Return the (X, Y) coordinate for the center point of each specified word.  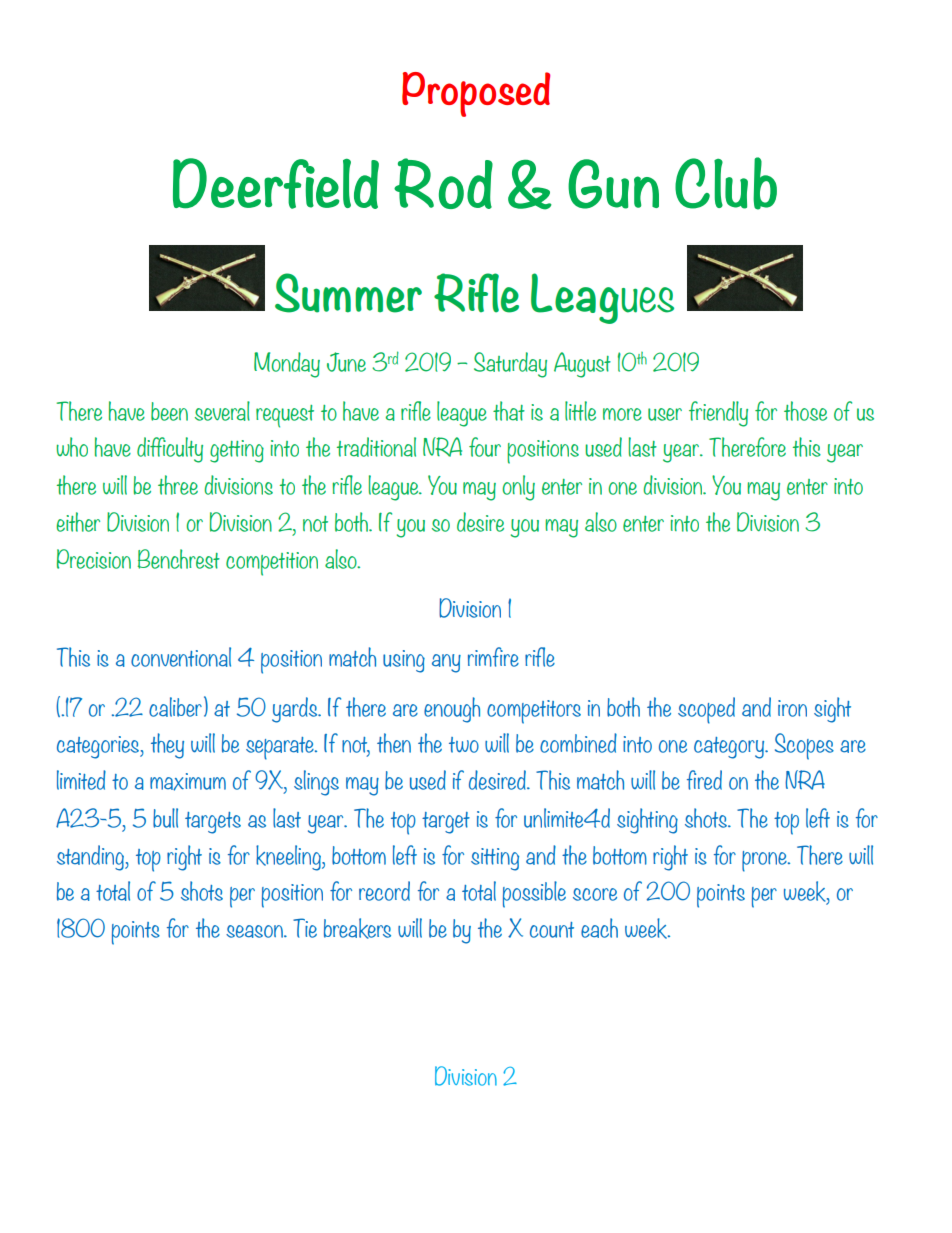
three (178, 485)
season (255, 931)
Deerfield (276, 183)
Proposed (476, 94)
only (518, 488)
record (384, 891)
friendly (718, 414)
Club (726, 183)
